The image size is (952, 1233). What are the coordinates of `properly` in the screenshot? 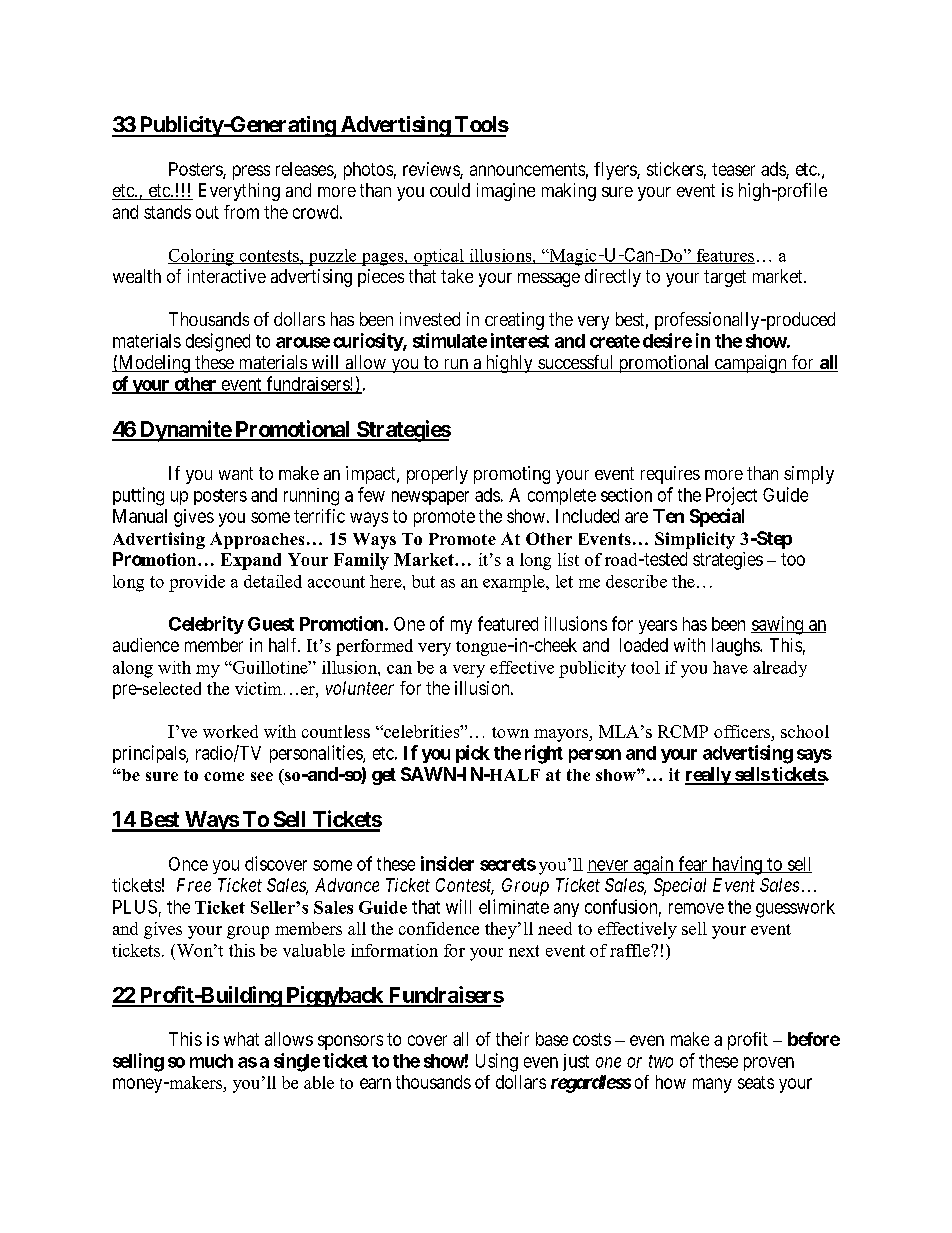 It's located at (437, 475).
